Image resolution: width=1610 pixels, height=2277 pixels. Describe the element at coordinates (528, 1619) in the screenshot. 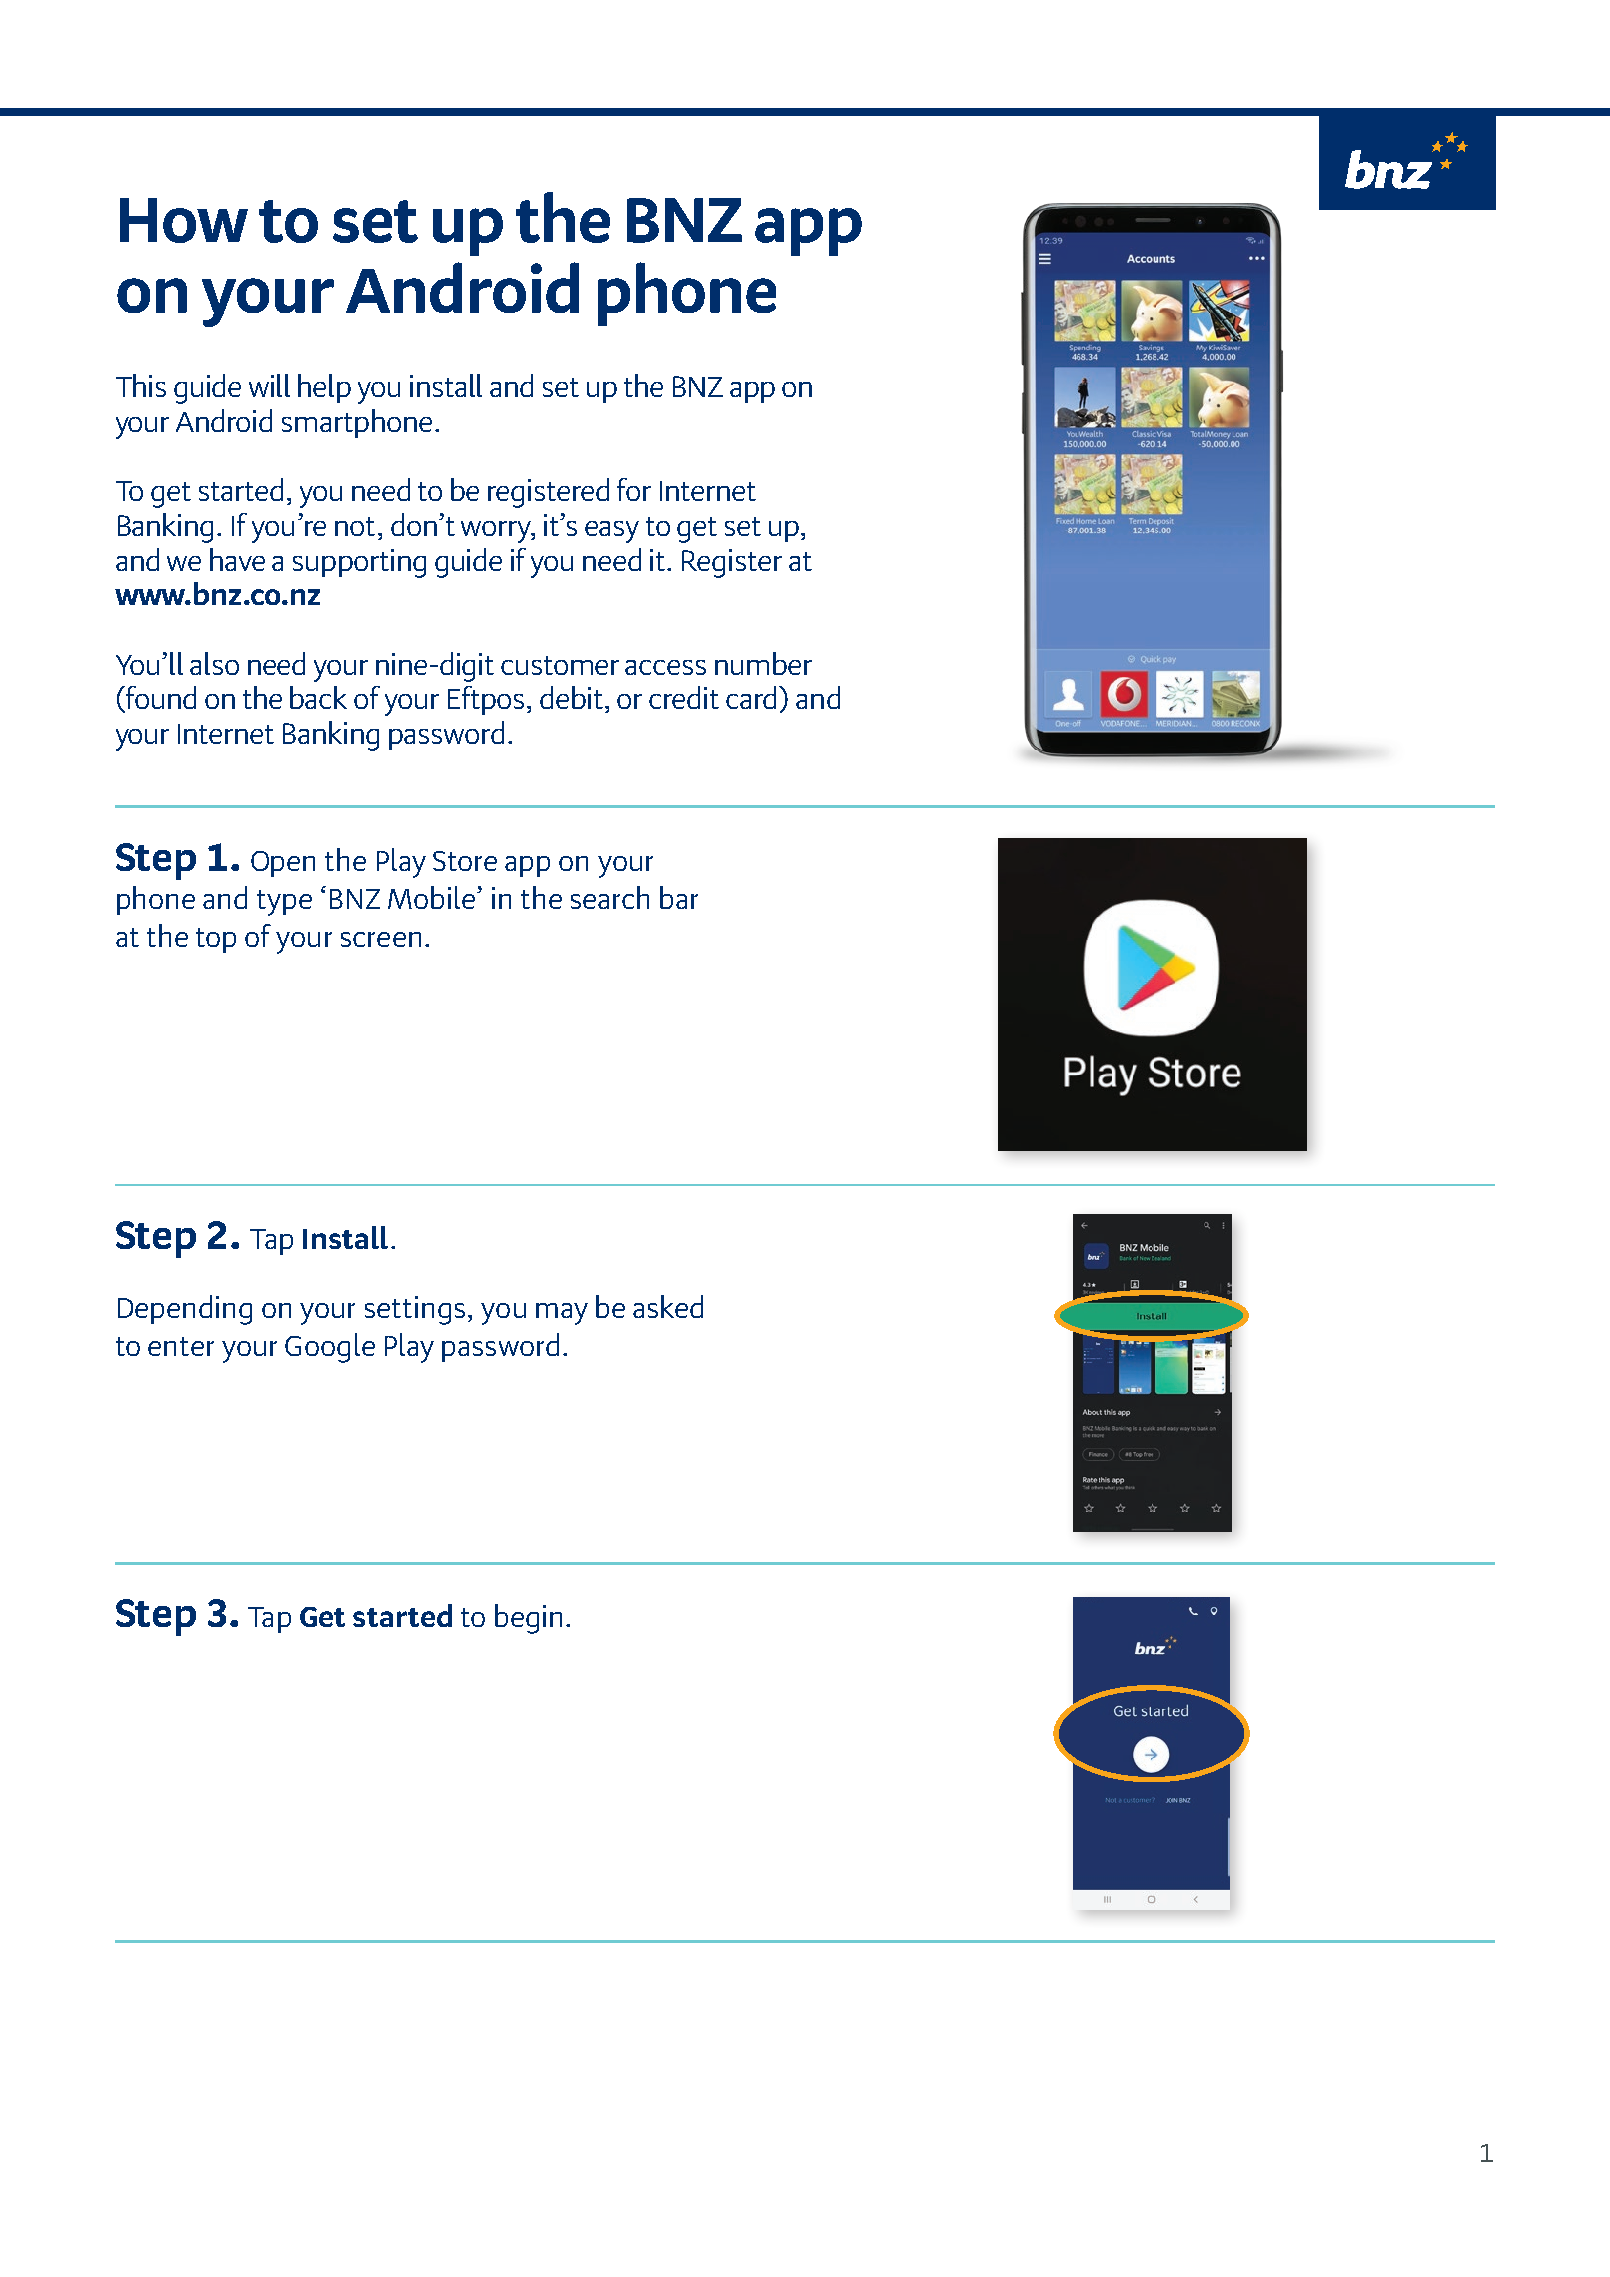

I see `begin` at that location.
